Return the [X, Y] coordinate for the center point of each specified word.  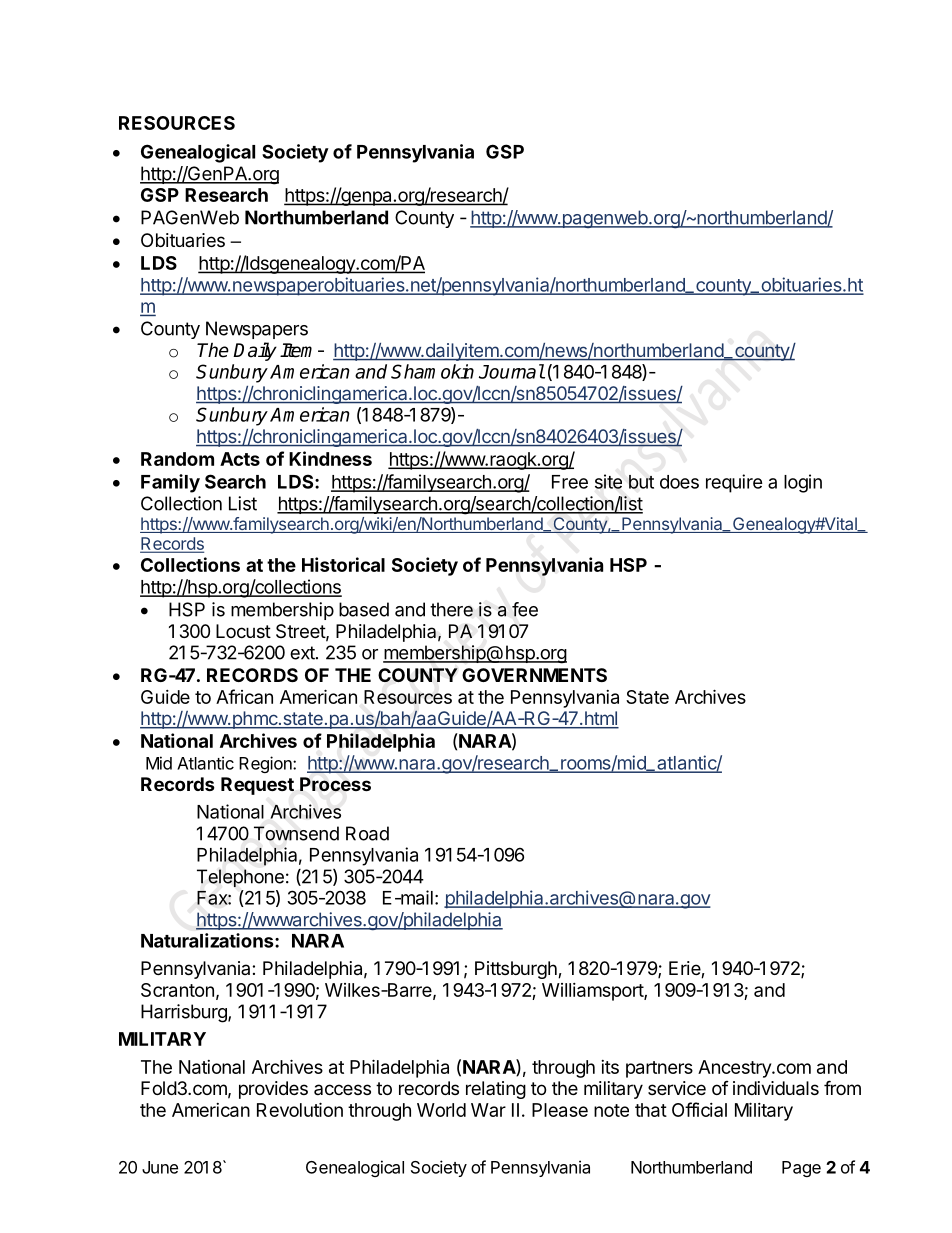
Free [570, 482]
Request [257, 786]
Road [367, 833]
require [734, 483]
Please [560, 1110]
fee [525, 609]
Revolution [300, 1109]
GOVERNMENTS [534, 675]
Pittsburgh [517, 970]
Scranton [177, 990]
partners [659, 1069]
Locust [243, 631]
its [610, 1067]
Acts [240, 459]
